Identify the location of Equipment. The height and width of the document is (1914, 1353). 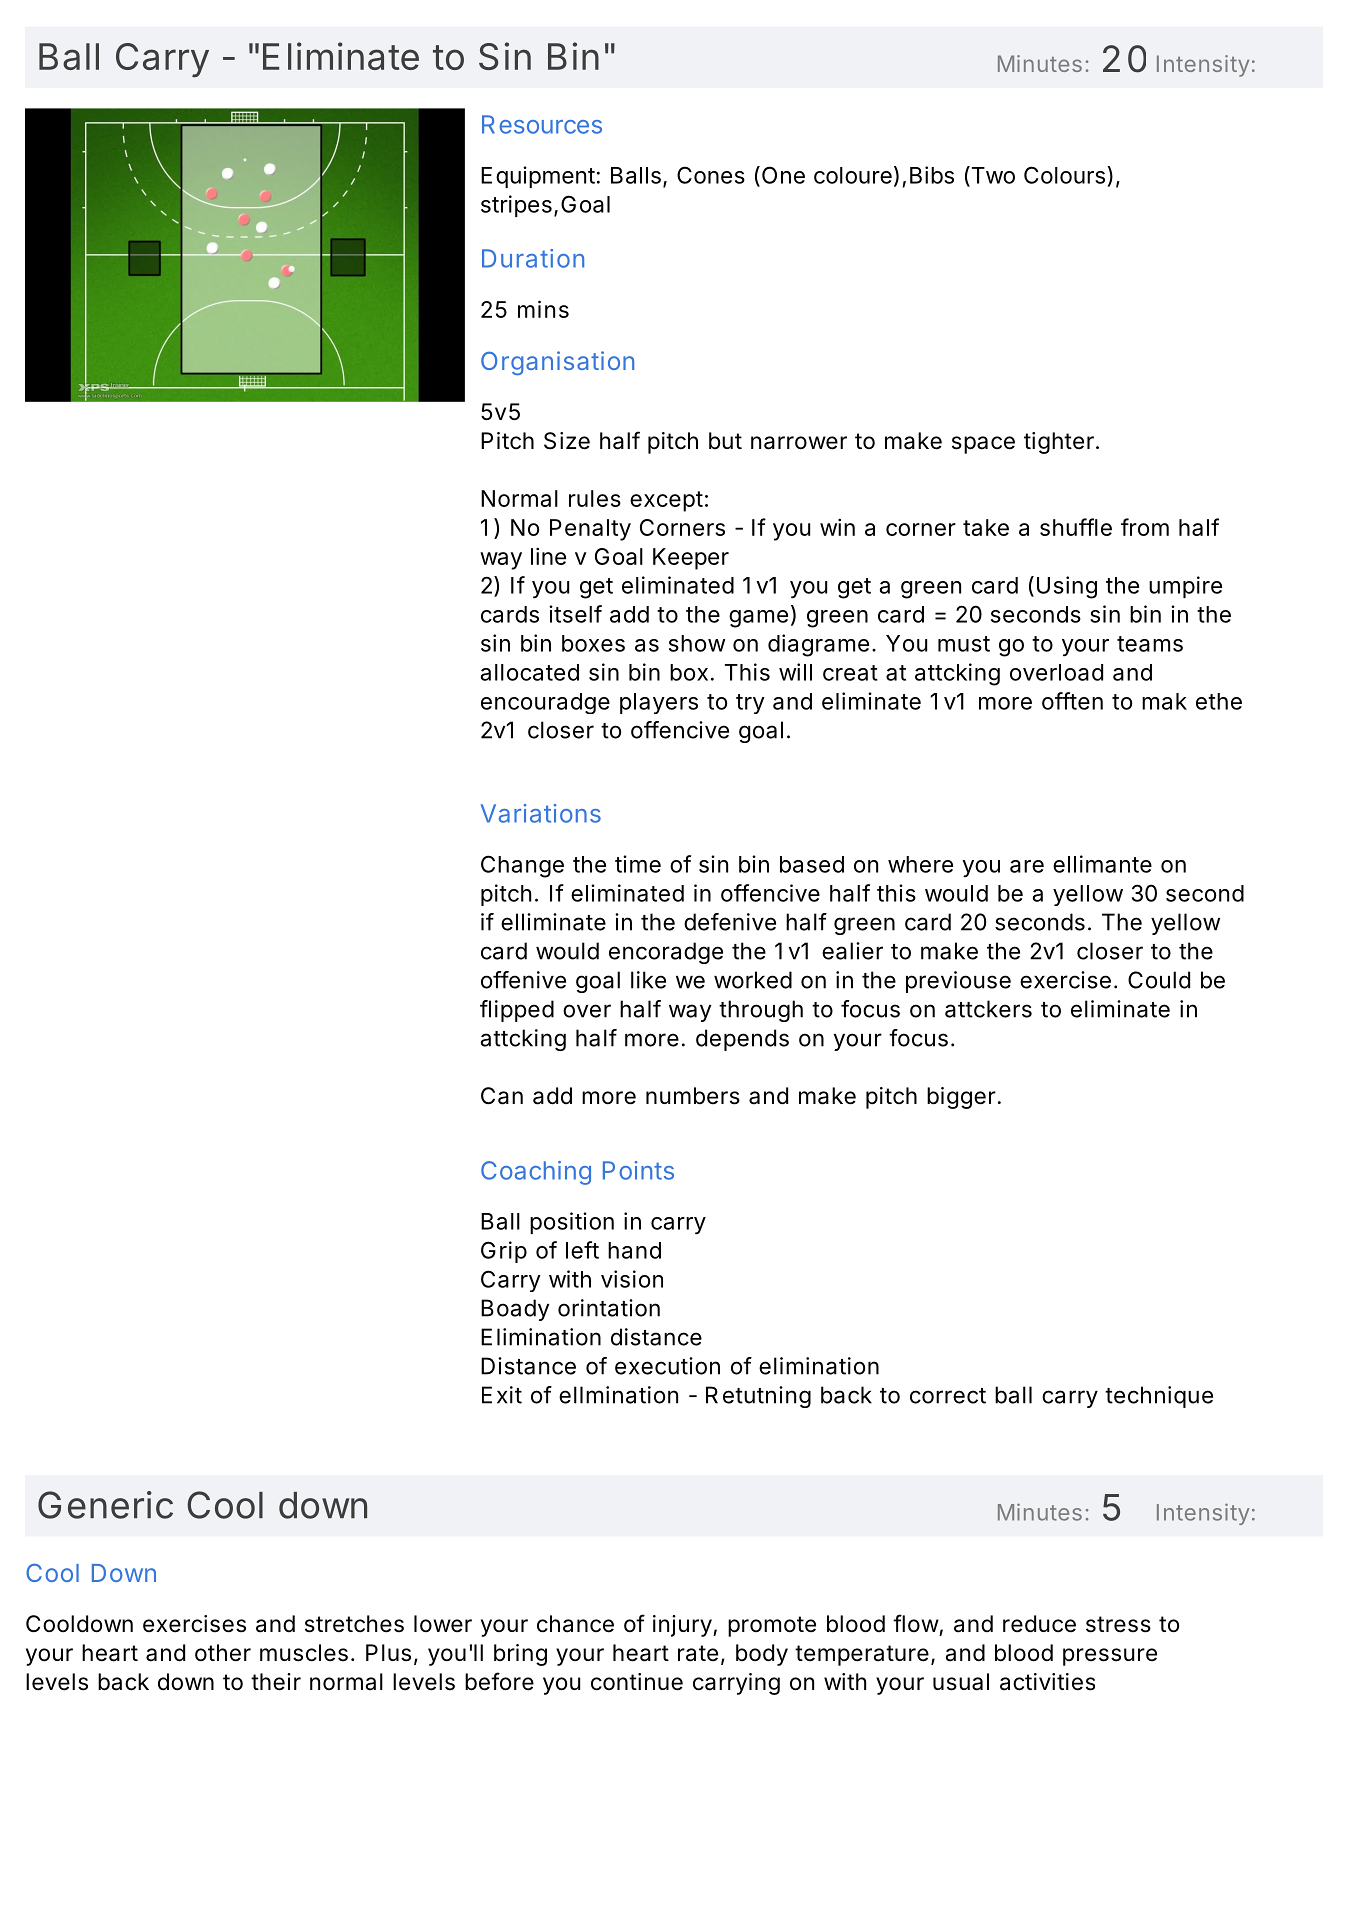
(538, 177).
